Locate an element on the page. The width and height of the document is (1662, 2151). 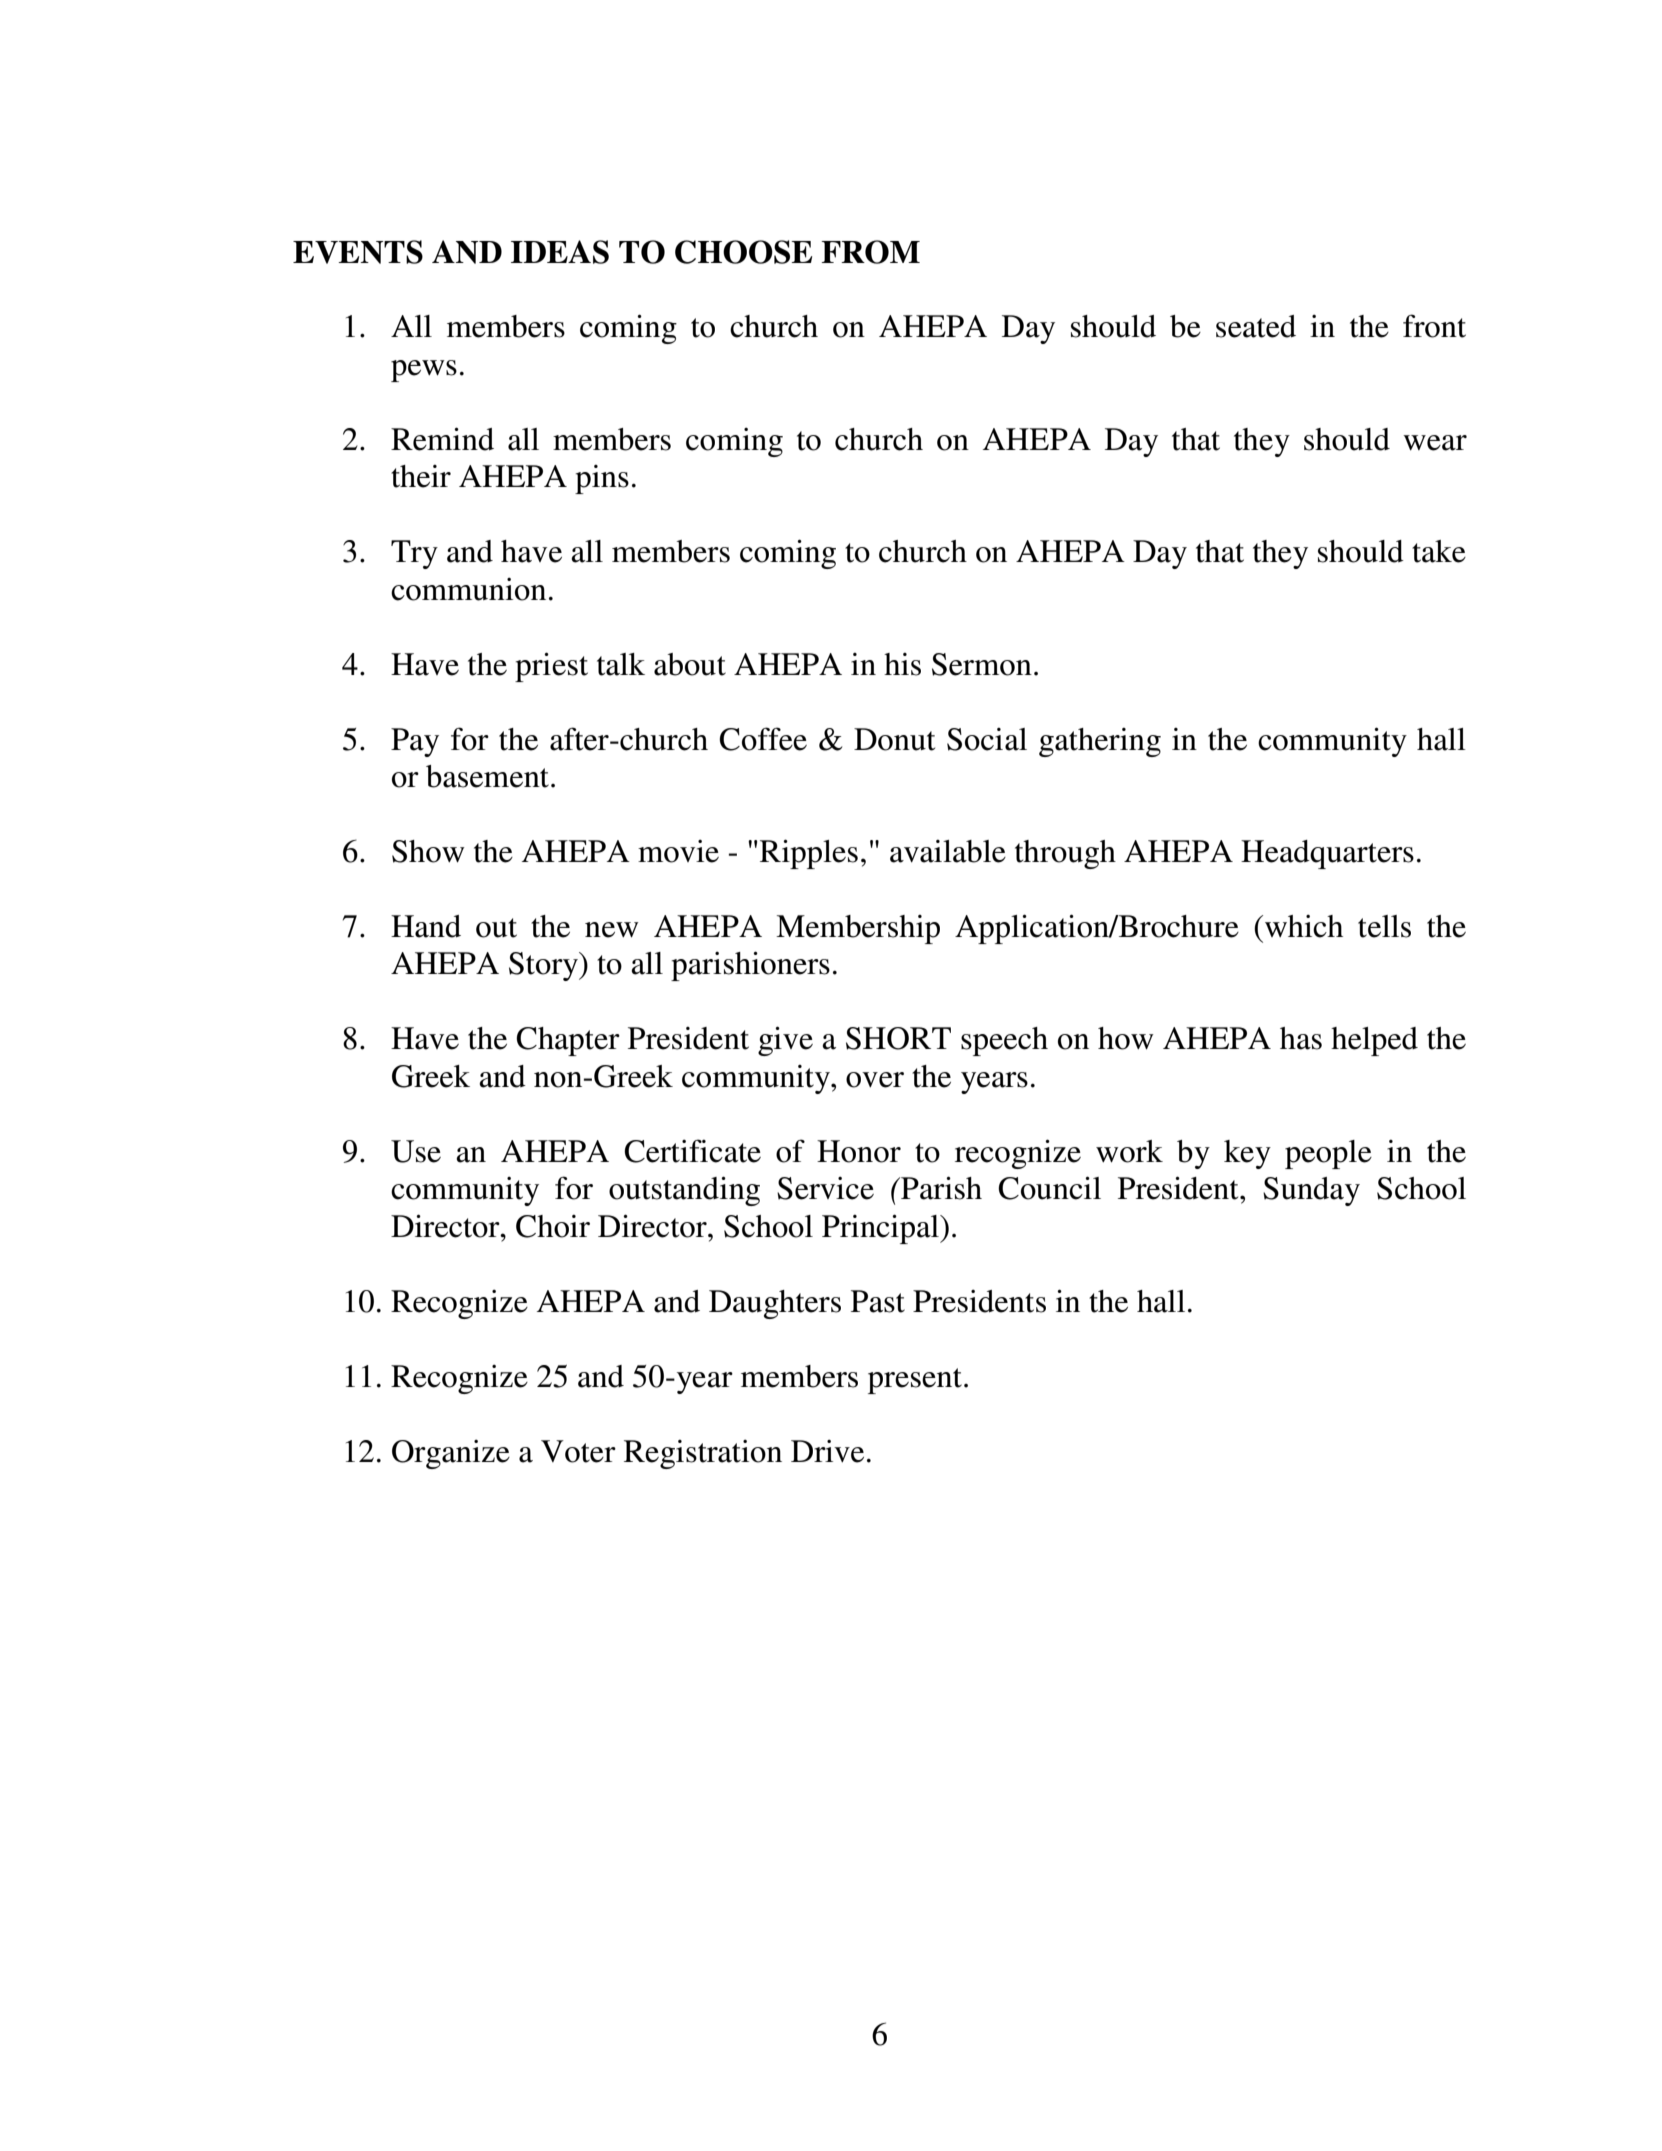
Organize is located at coordinates (451, 1454).
